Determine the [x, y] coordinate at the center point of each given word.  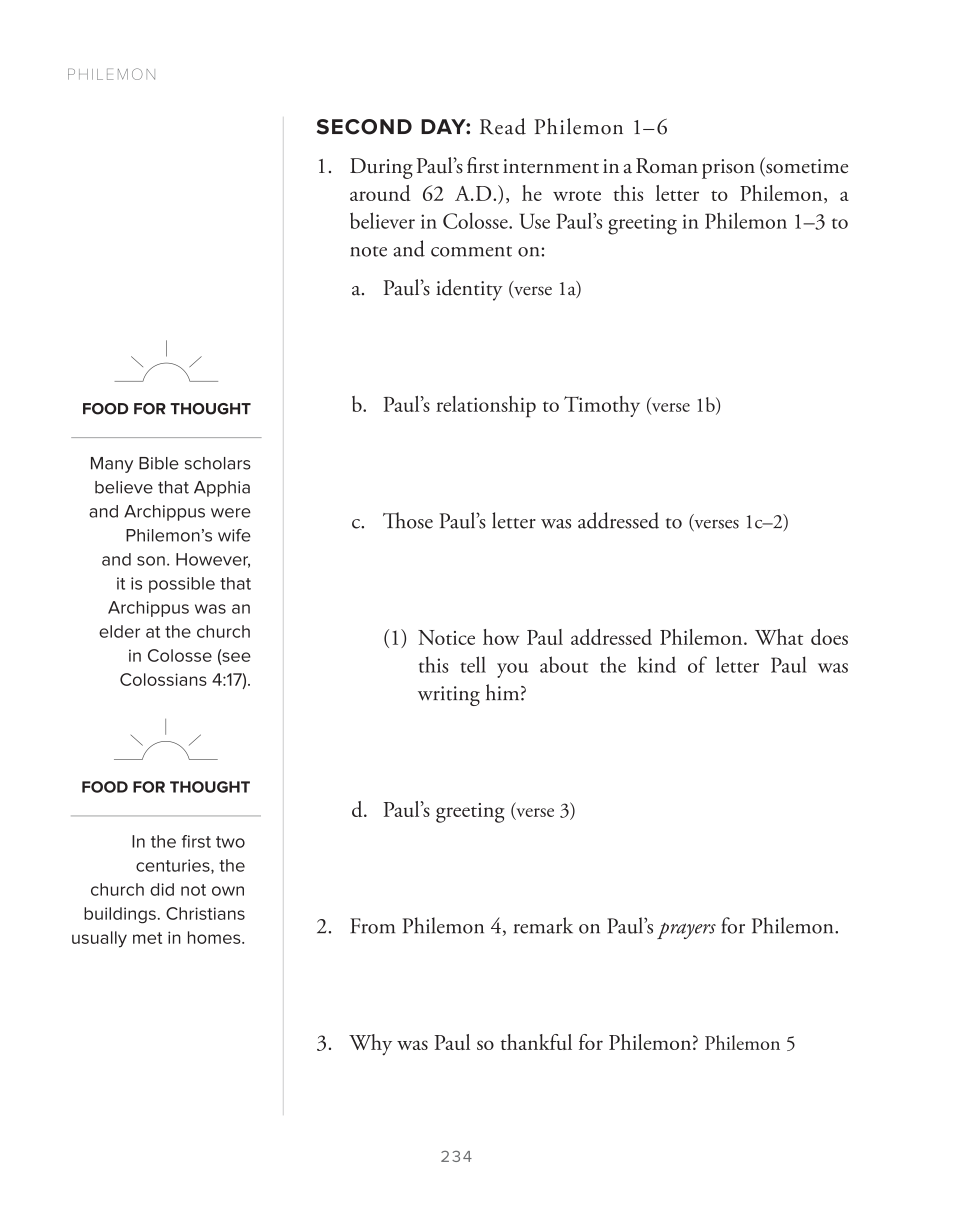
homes [215, 937]
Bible [159, 463]
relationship [486, 407]
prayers [686, 931]
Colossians [163, 679]
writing [449, 696]
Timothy [602, 406]
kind [657, 664]
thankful [536, 1042]
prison [728, 169]
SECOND [364, 127]
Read [503, 126]
